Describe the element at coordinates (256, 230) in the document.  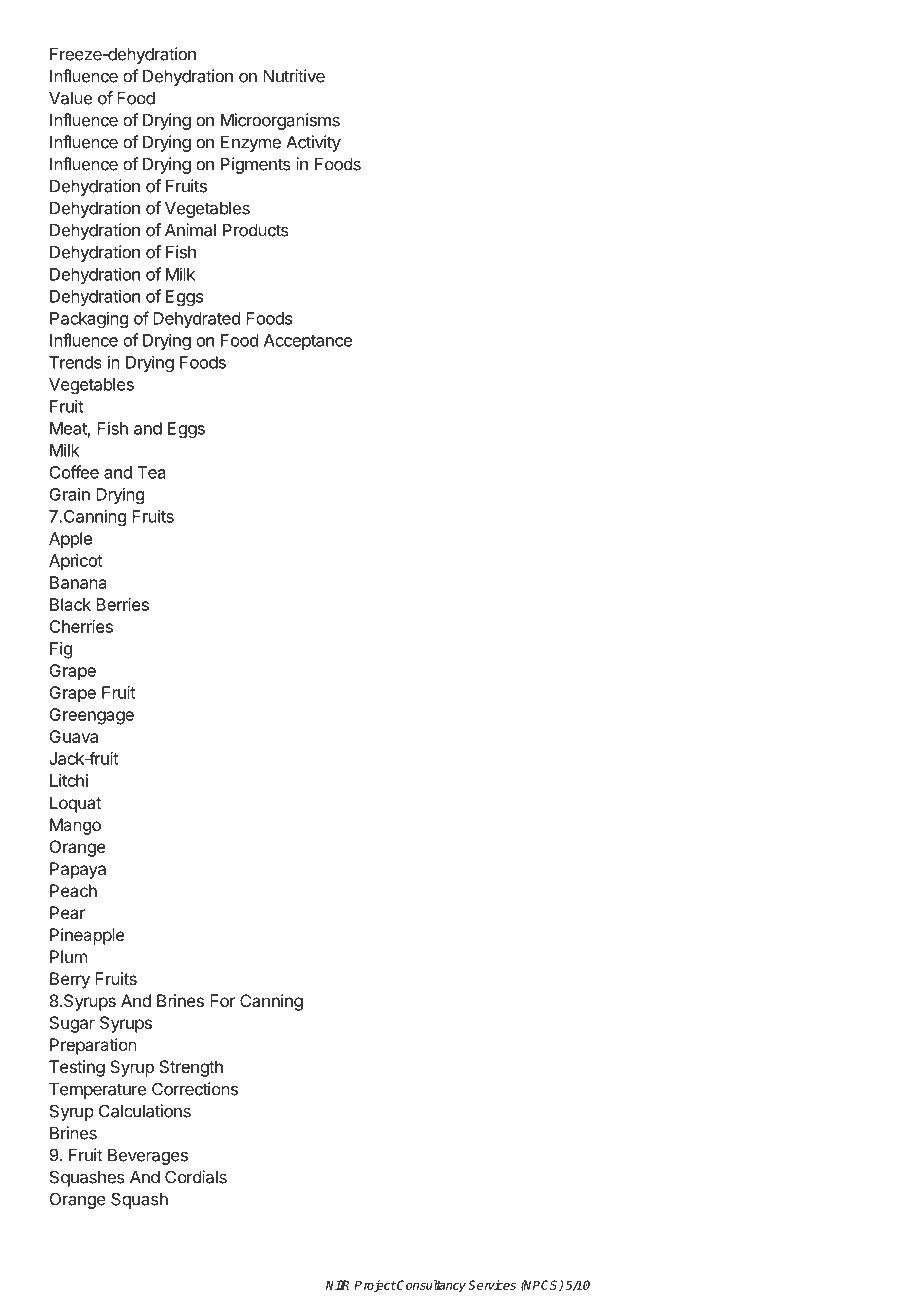
I see `Products` at that location.
